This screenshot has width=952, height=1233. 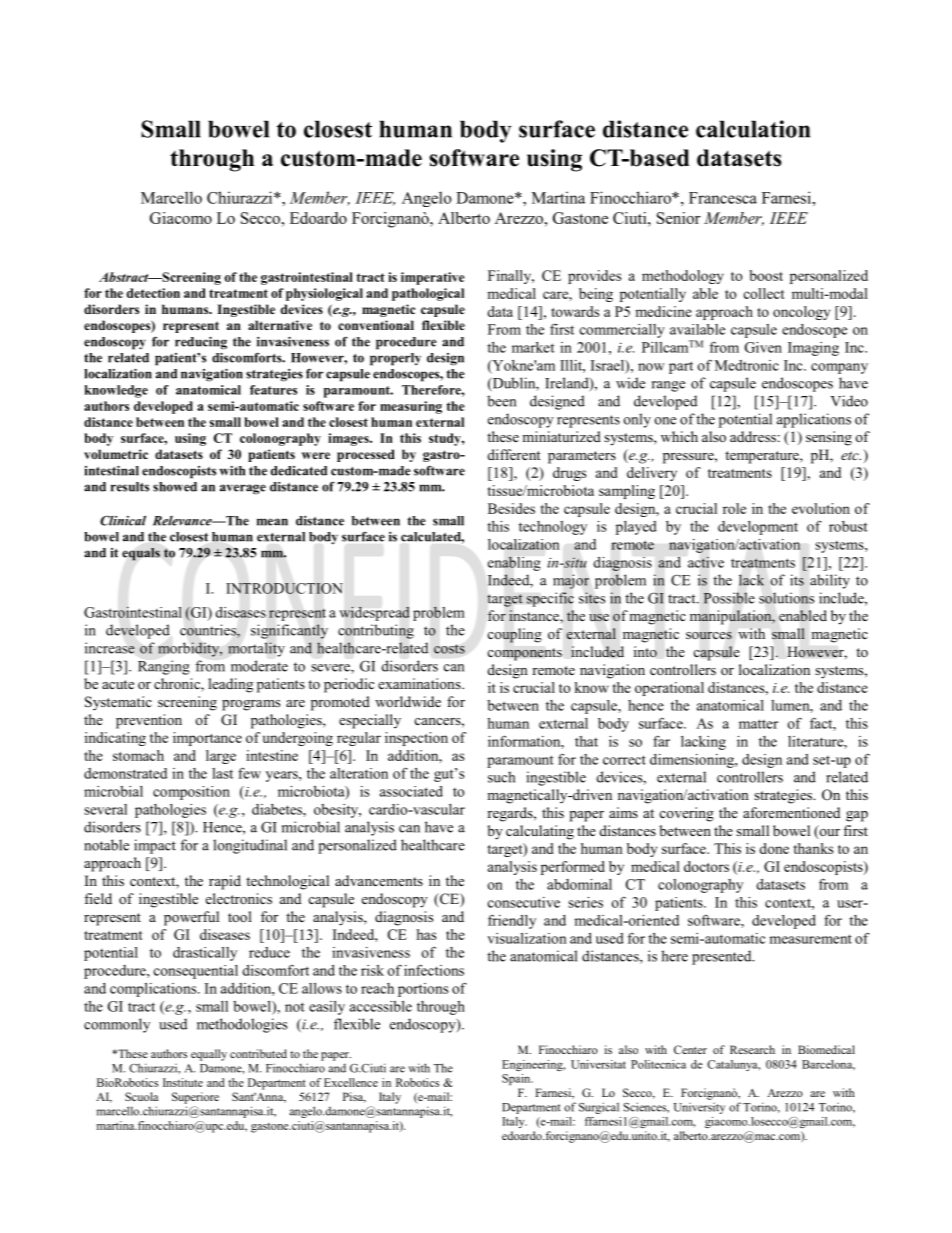 What do you see at coordinates (791, 812) in the screenshot?
I see `aforementioned` at bounding box center [791, 812].
